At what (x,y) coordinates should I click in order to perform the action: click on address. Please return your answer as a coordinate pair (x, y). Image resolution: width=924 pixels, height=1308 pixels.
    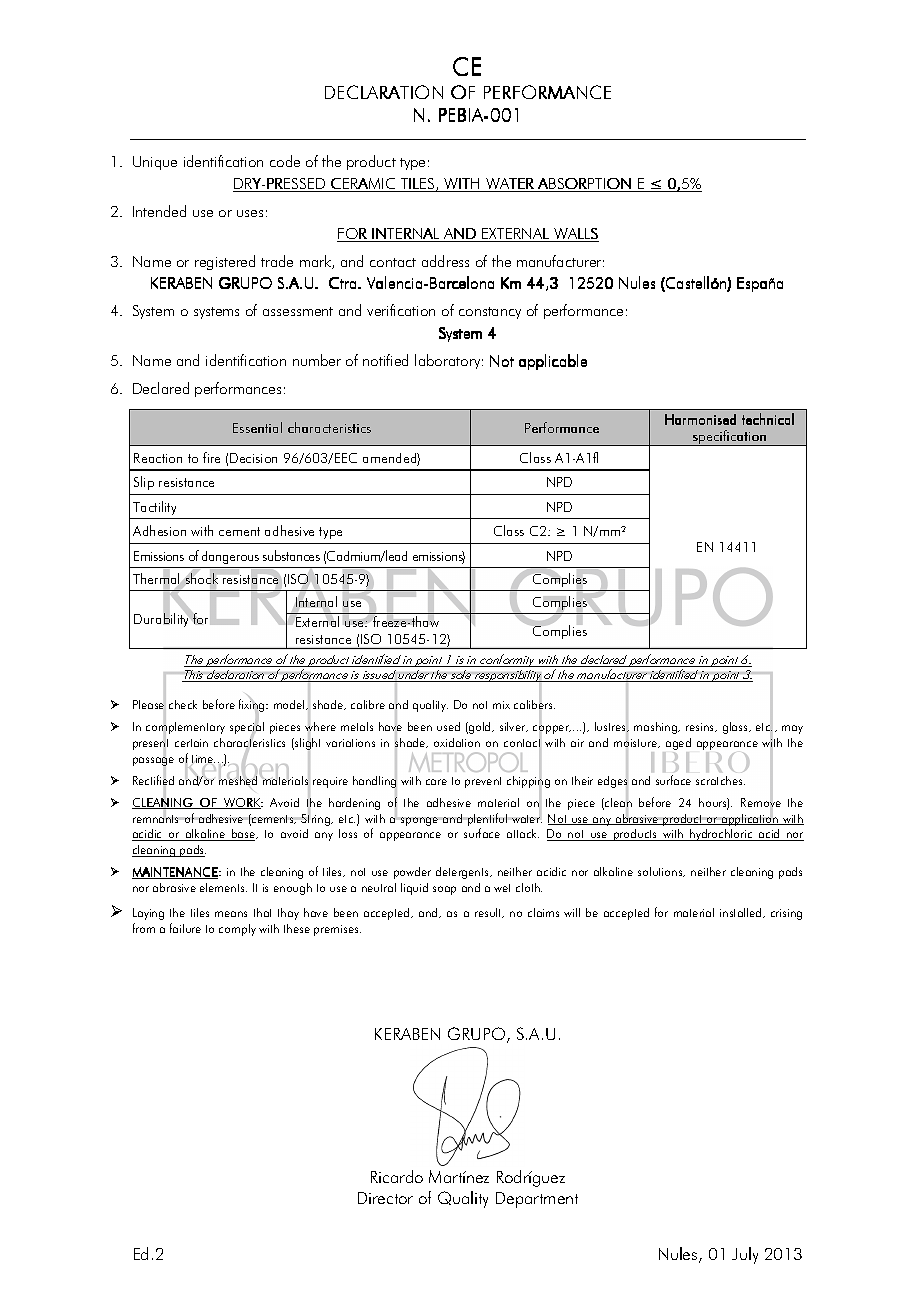
    Looking at the image, I should click on (445, 261).
